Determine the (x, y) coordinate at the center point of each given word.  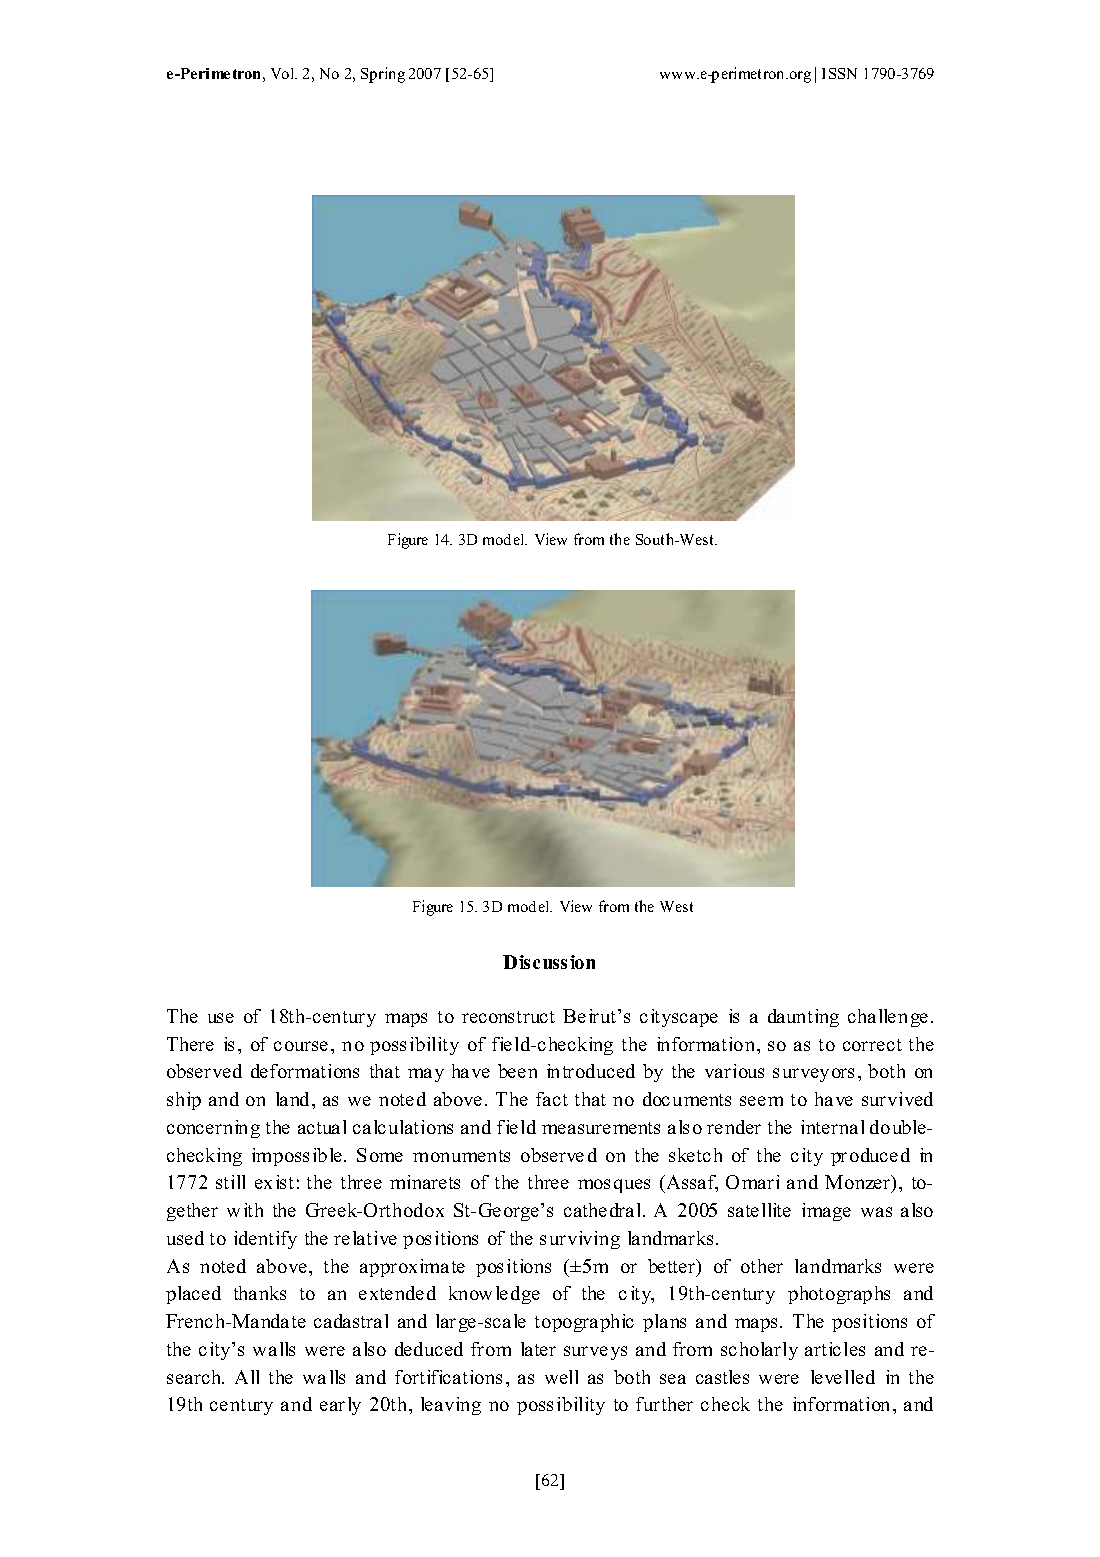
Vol (284, 73)
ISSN (839, 73)
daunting (803, 1018)
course (301, 1046)
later (538, 1349)
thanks (260, 1293)
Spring (383, 75)
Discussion (549, 962)
